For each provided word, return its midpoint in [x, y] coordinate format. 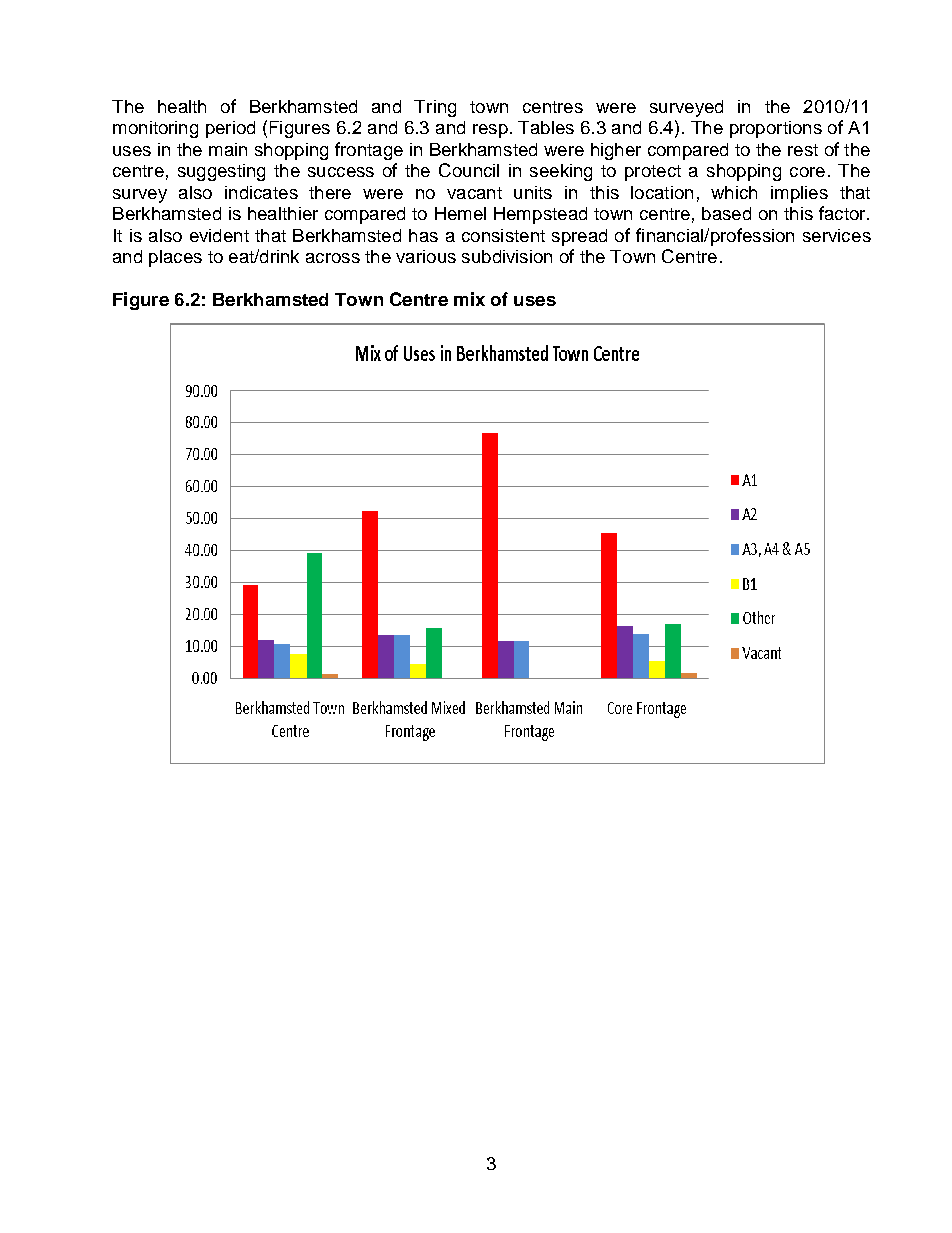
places [175, 258]
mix [469, 299]
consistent [503, 235]
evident [219, 235]
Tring [435, 108]
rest [803, 150]
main [228, 149]
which [734, 192]
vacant [474, 193]
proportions [776, 129]
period [230, 129]
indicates [261, 192]
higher [616, 151]
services [837, 235]
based [726, 213]
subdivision [507, 256]
